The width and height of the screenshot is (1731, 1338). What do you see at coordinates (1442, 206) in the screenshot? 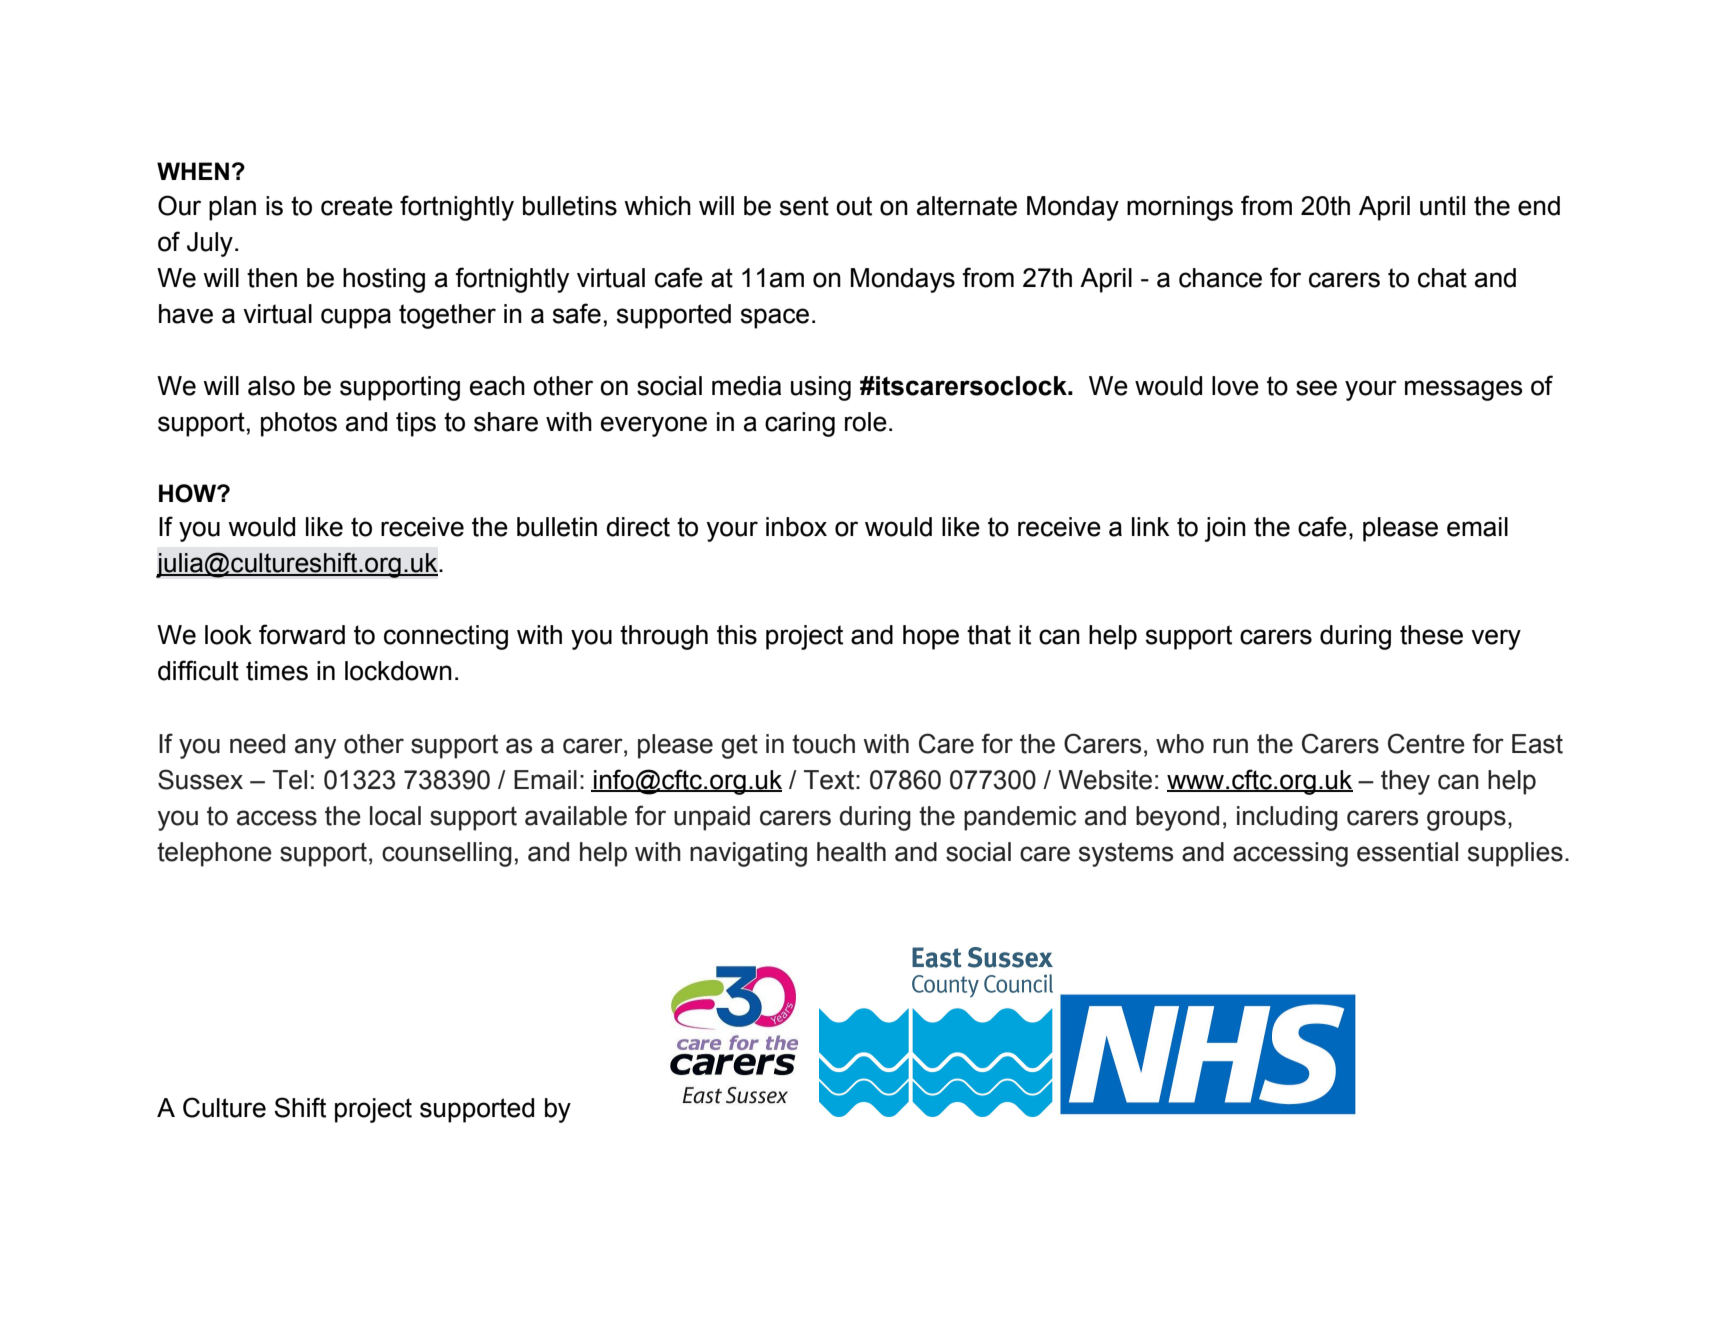
I see `until` at bounding box center [1442, 206].
